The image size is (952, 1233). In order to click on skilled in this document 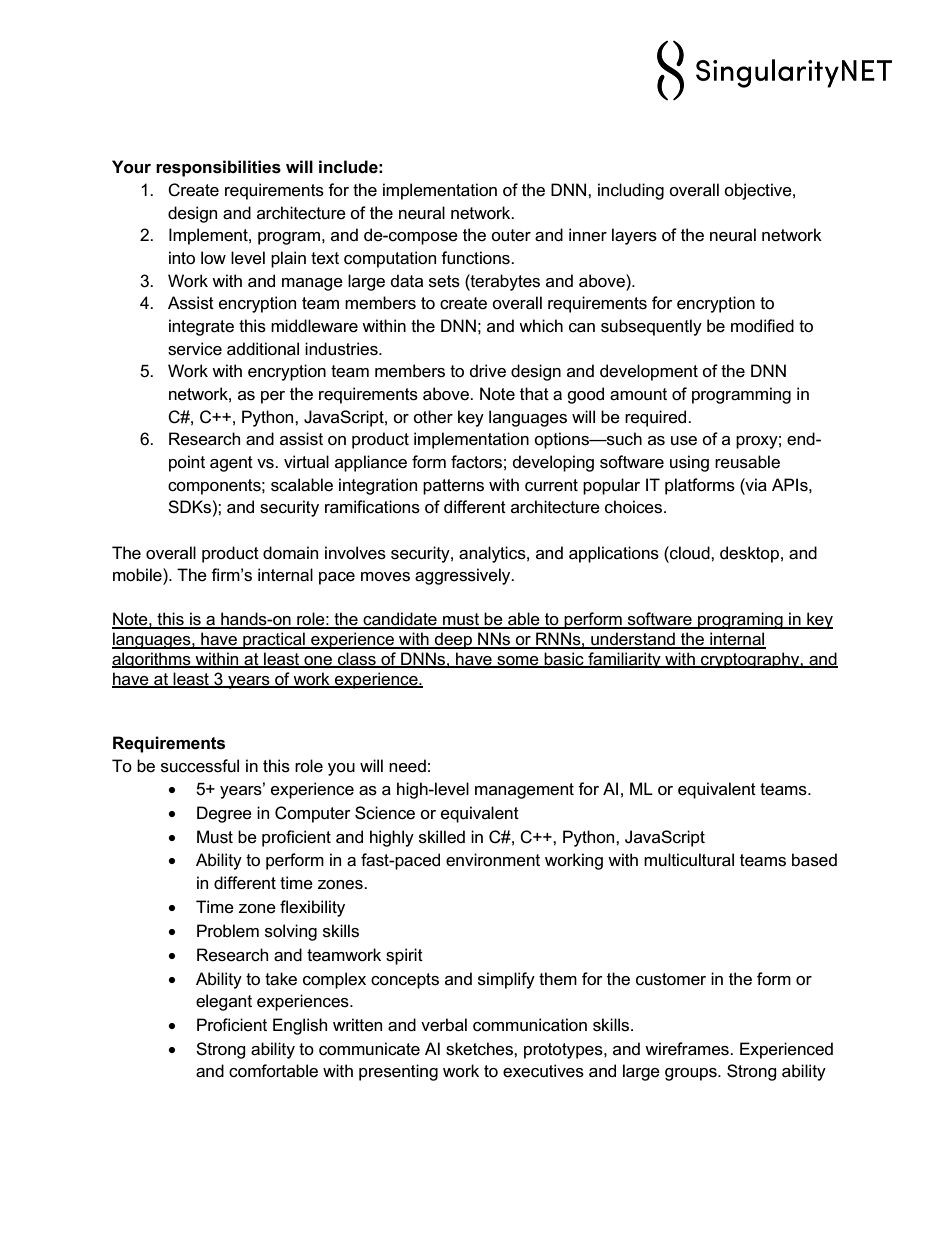, I will do `click(442, 837)`.
